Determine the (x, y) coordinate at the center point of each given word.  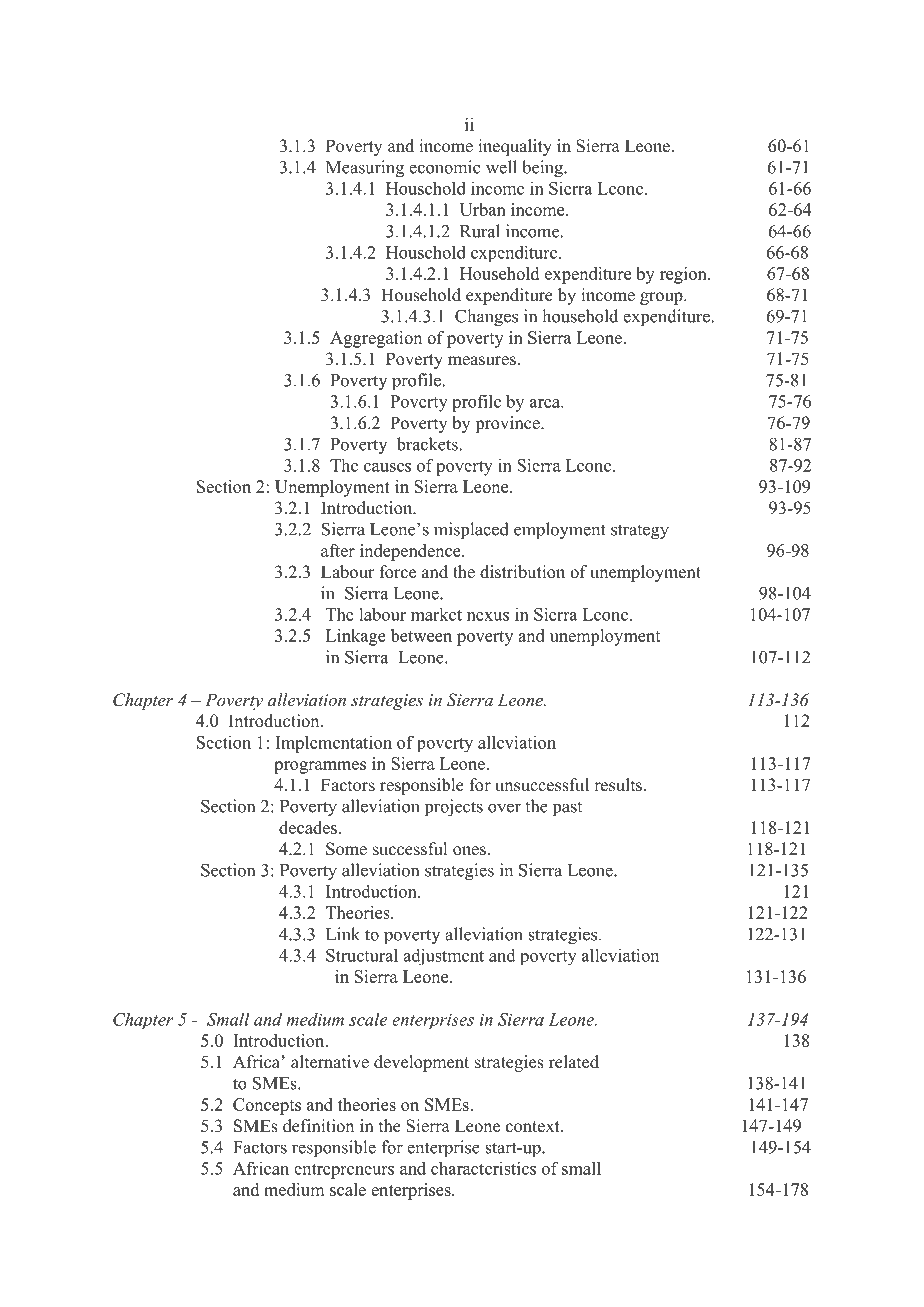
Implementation (334, 744)
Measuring (365, 168)
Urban (483, 209)
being (543, 168)
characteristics (483, 1168)
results (618, 785)
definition (318, 1126)
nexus (488, 616)
